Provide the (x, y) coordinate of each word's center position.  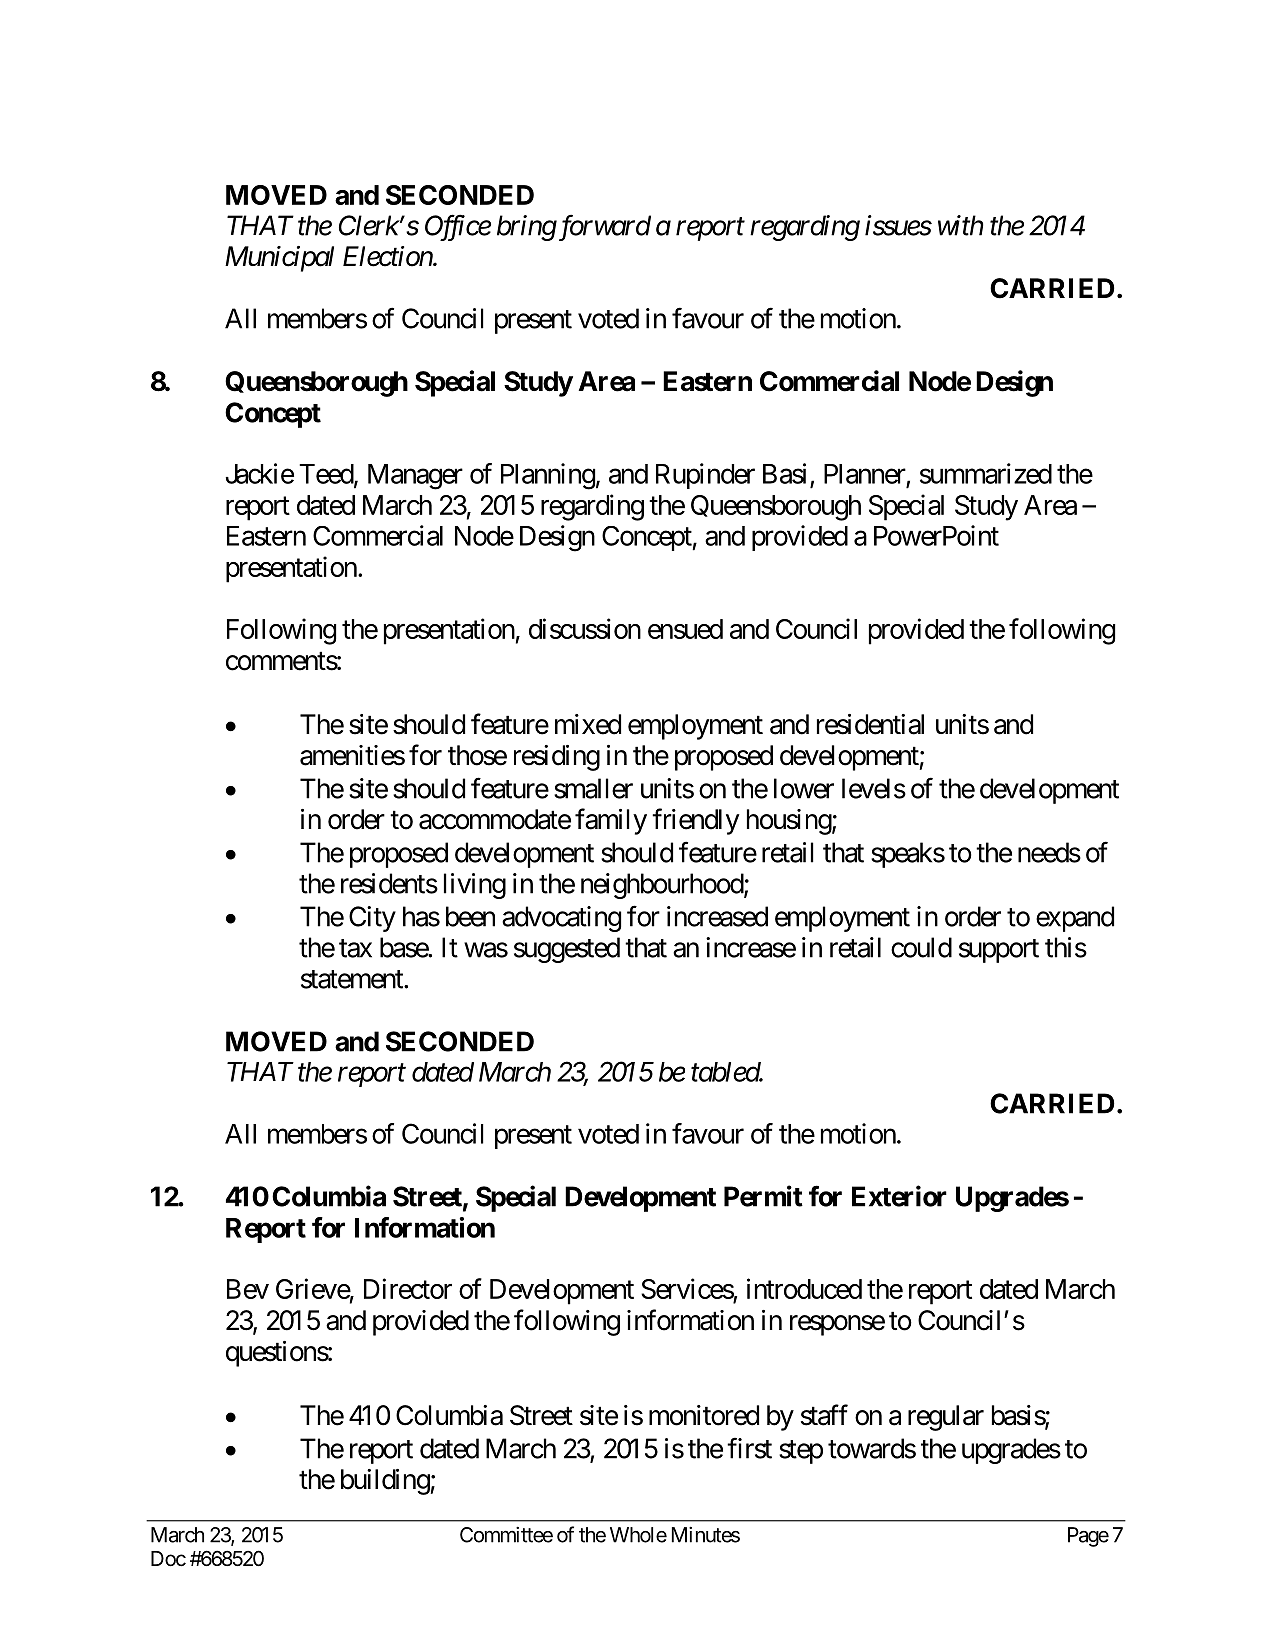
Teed (327, 475)
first (749, 1448)
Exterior (899, 1196)
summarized (986, 473)
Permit (763, 1196)
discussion (585, 628)
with (960, 225)
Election (388, 256)
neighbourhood (663, 886)
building (385, 1482)
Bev (248, 1289)
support (999, 951)
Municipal (279, 259)
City (372, 919)
